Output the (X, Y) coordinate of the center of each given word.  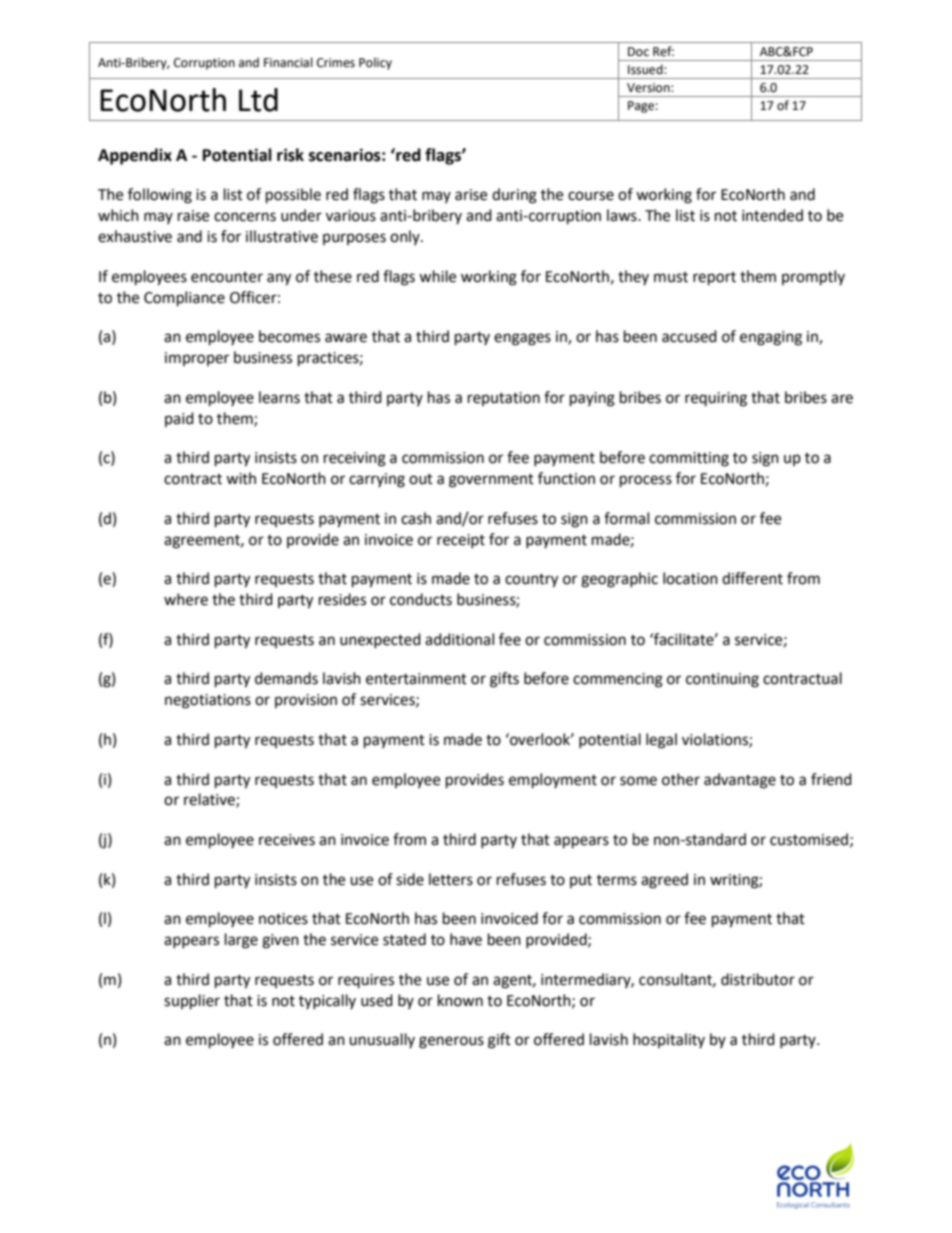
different (752, 578)
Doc (638, 52)
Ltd (258, 100)
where (186, 599)
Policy (375, 63)
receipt (461, 541)
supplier (192, 1002)
